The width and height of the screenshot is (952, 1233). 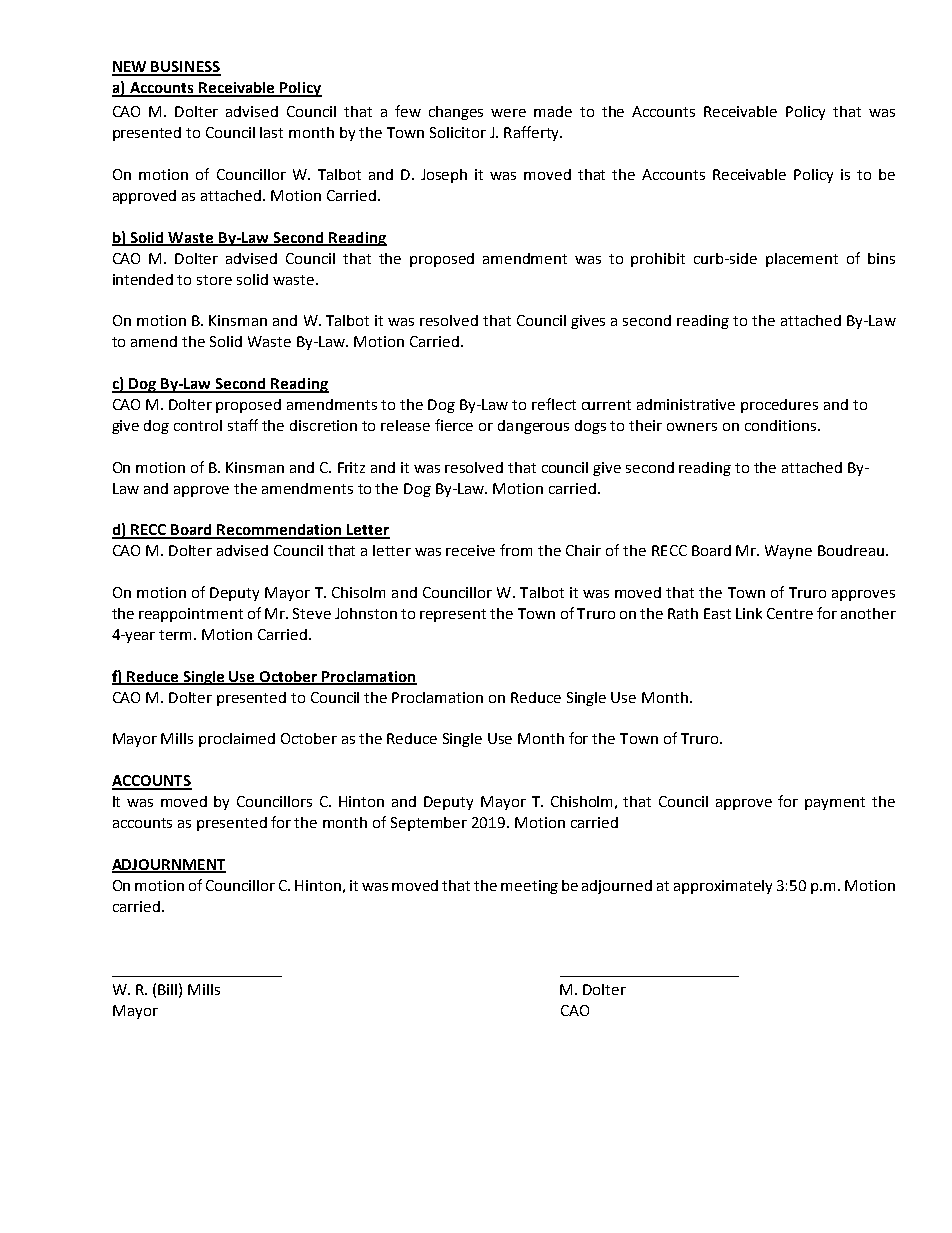 I want to click on conditions, so click(x=780, y=425).
